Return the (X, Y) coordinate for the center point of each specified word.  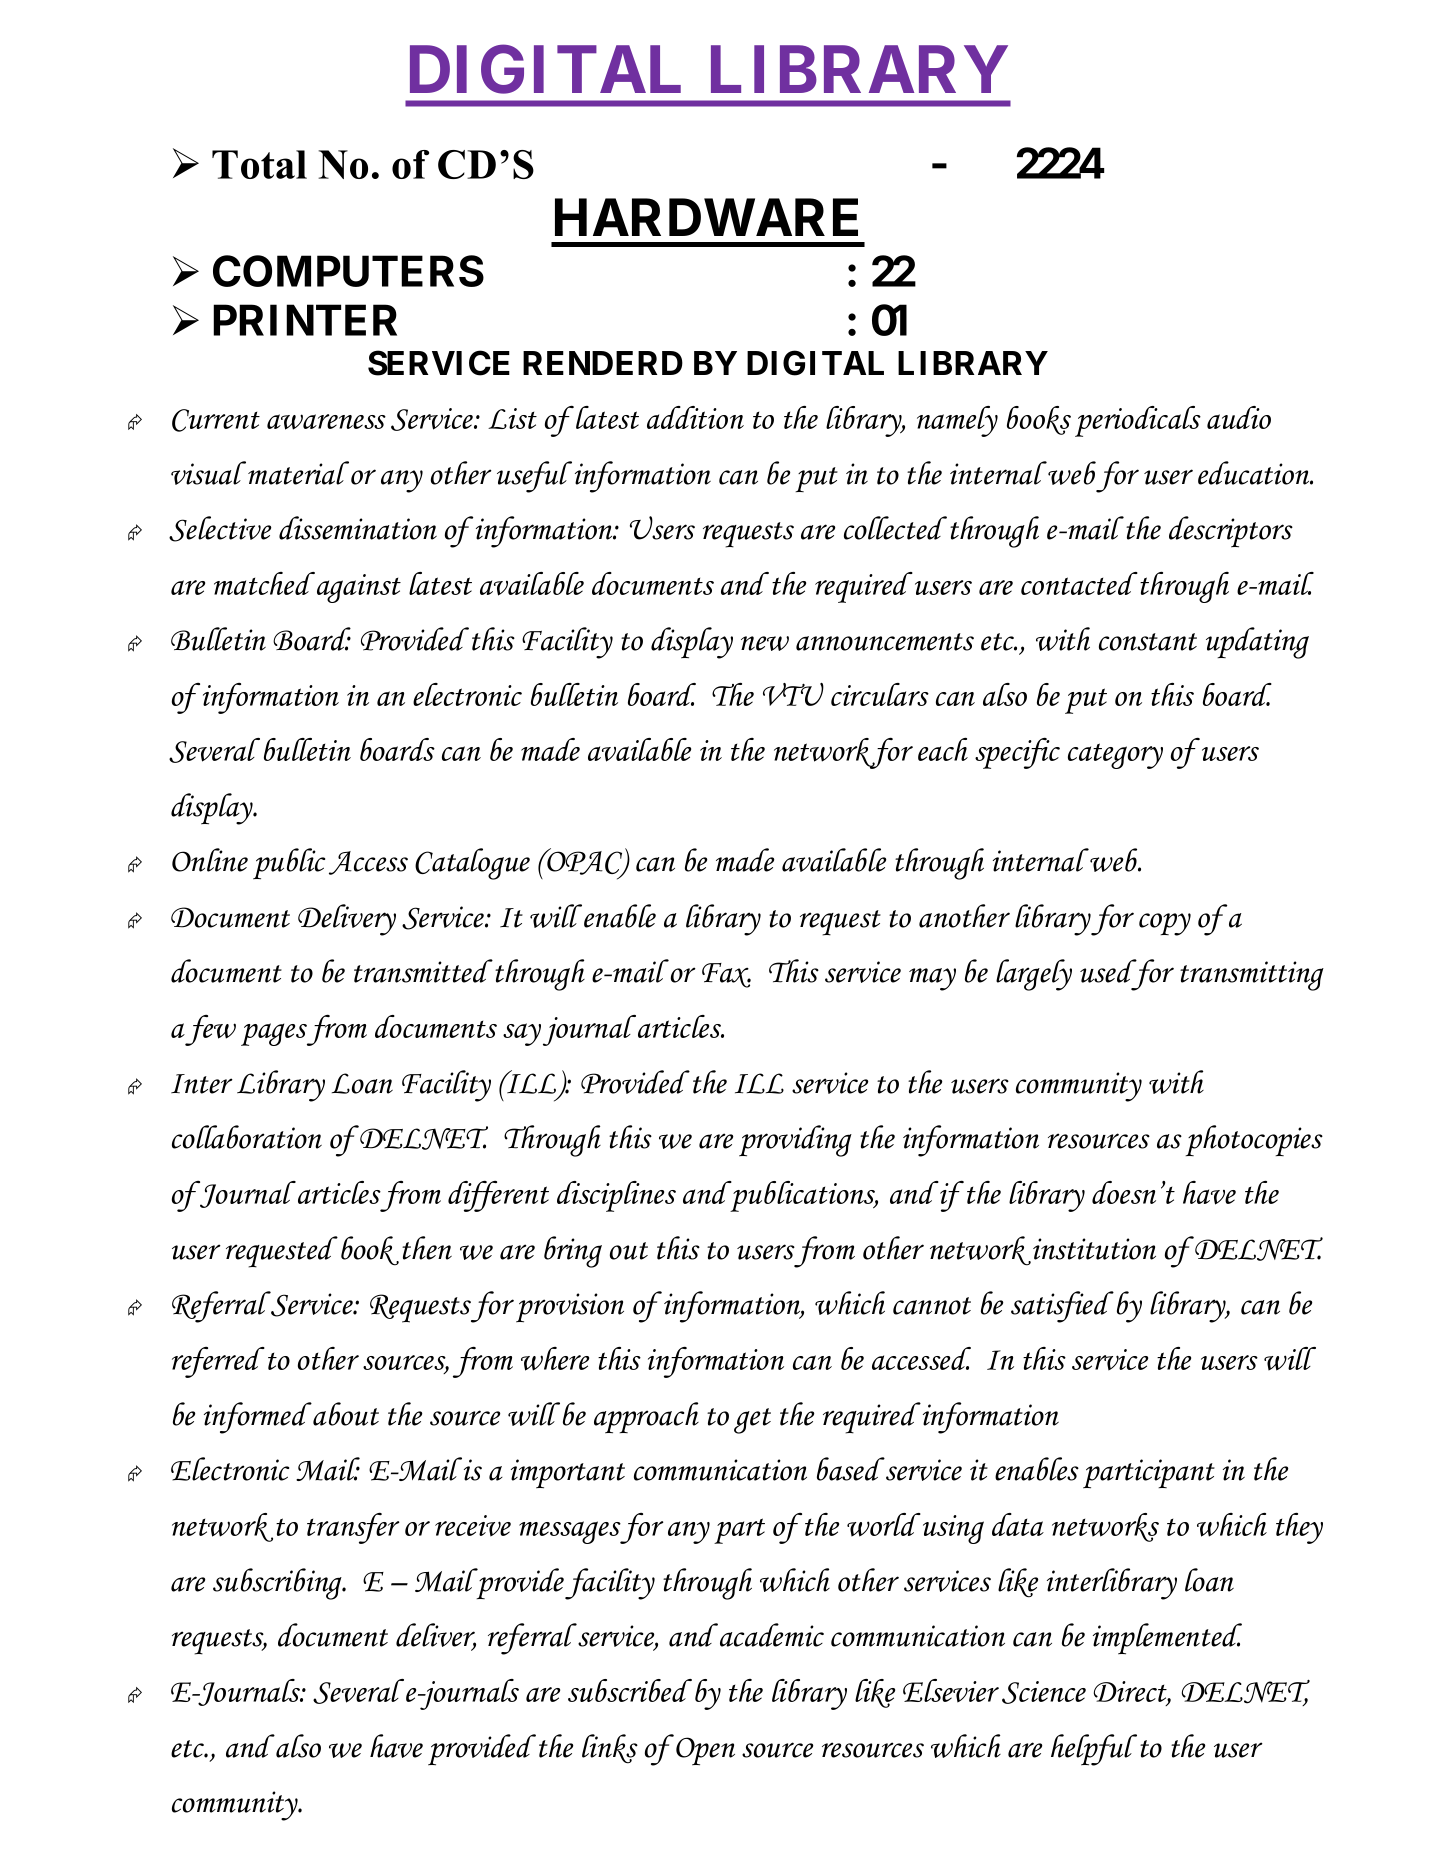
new (765, 643)
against (359, 588)
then (427, 1248)
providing (795, 1141)
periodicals (1138, 421)
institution (1094, 1249)
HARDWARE (706, 217)
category (1115, 756)
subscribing (278, 1584)
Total (259, 164)
